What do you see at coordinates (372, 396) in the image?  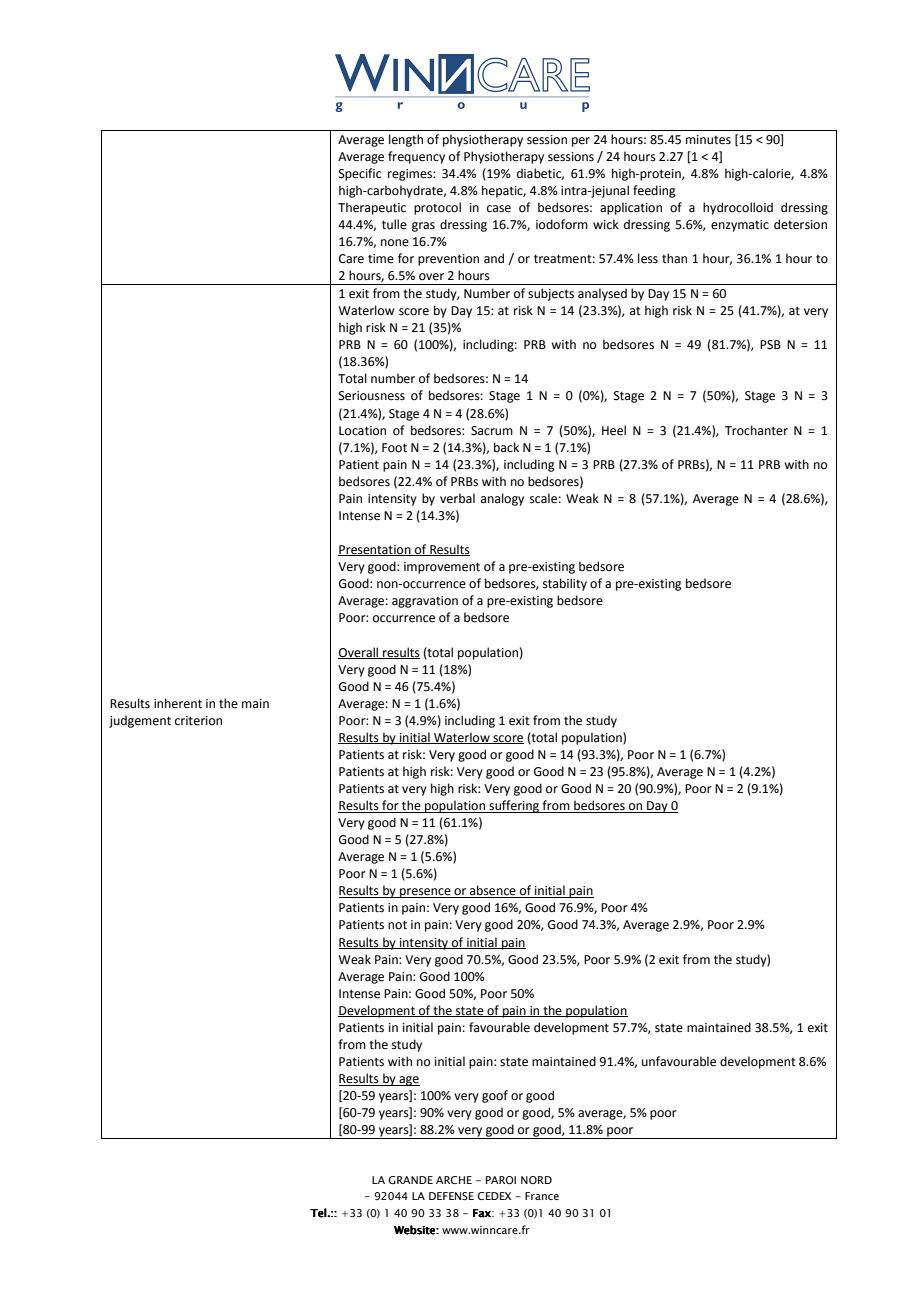 I see `Seriousness` at bounding box center [372, 396].
